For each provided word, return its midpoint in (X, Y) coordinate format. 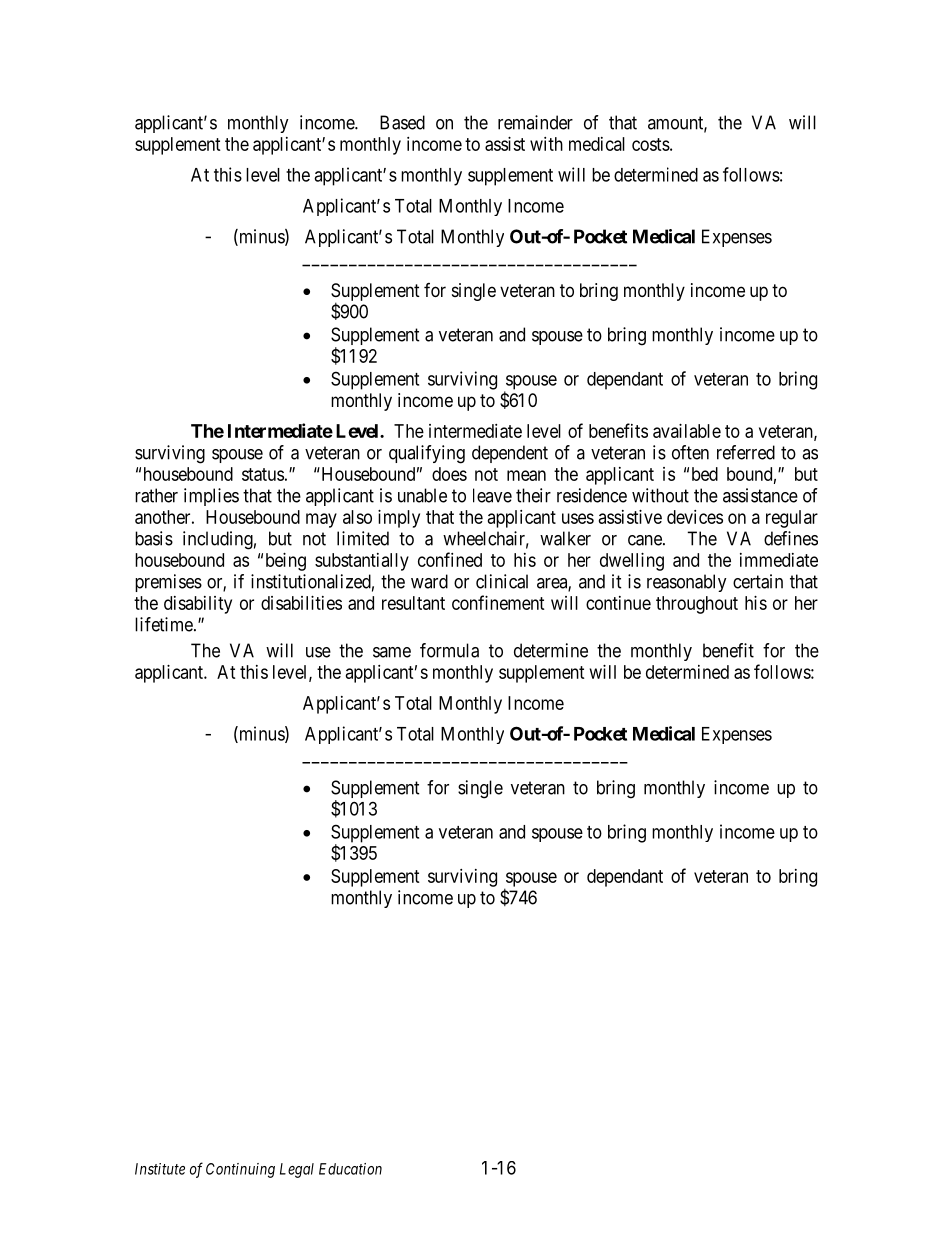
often (690, 452)
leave (492, 495)
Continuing (240, 1170)
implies (211, 497)
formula (449, 650)
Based (402, 122)
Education (350, 1169)
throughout (697, 605)
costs (651, 144)
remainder (535, 122)
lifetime (165, 624)
